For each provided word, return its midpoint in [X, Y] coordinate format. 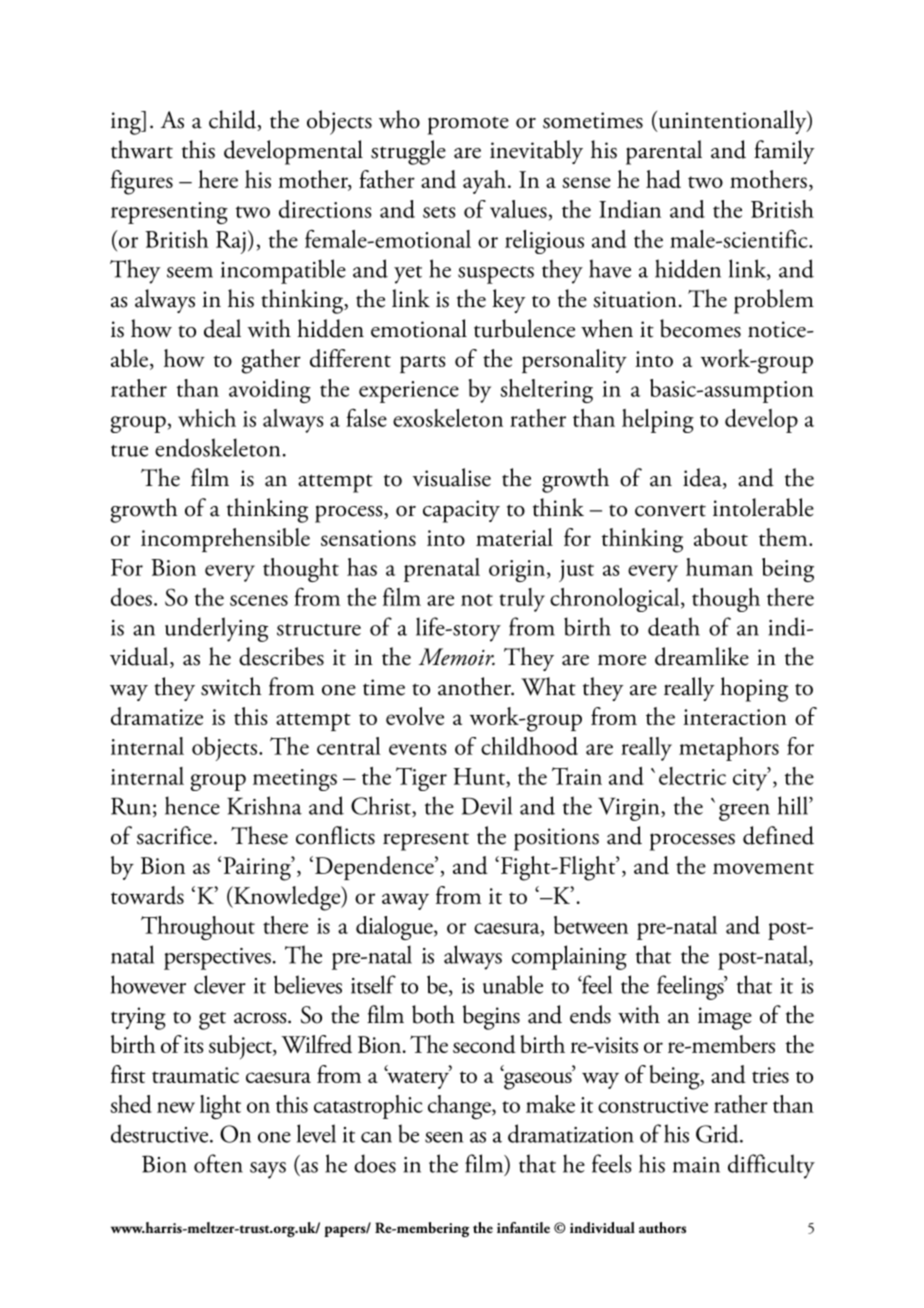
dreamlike [702, 656]
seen [444, 1137]
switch [231, 686]
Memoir [457, 657]
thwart [142, 149]
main [696, 1165]
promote [468, 126]
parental [664, 152]
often [218, 1163]
